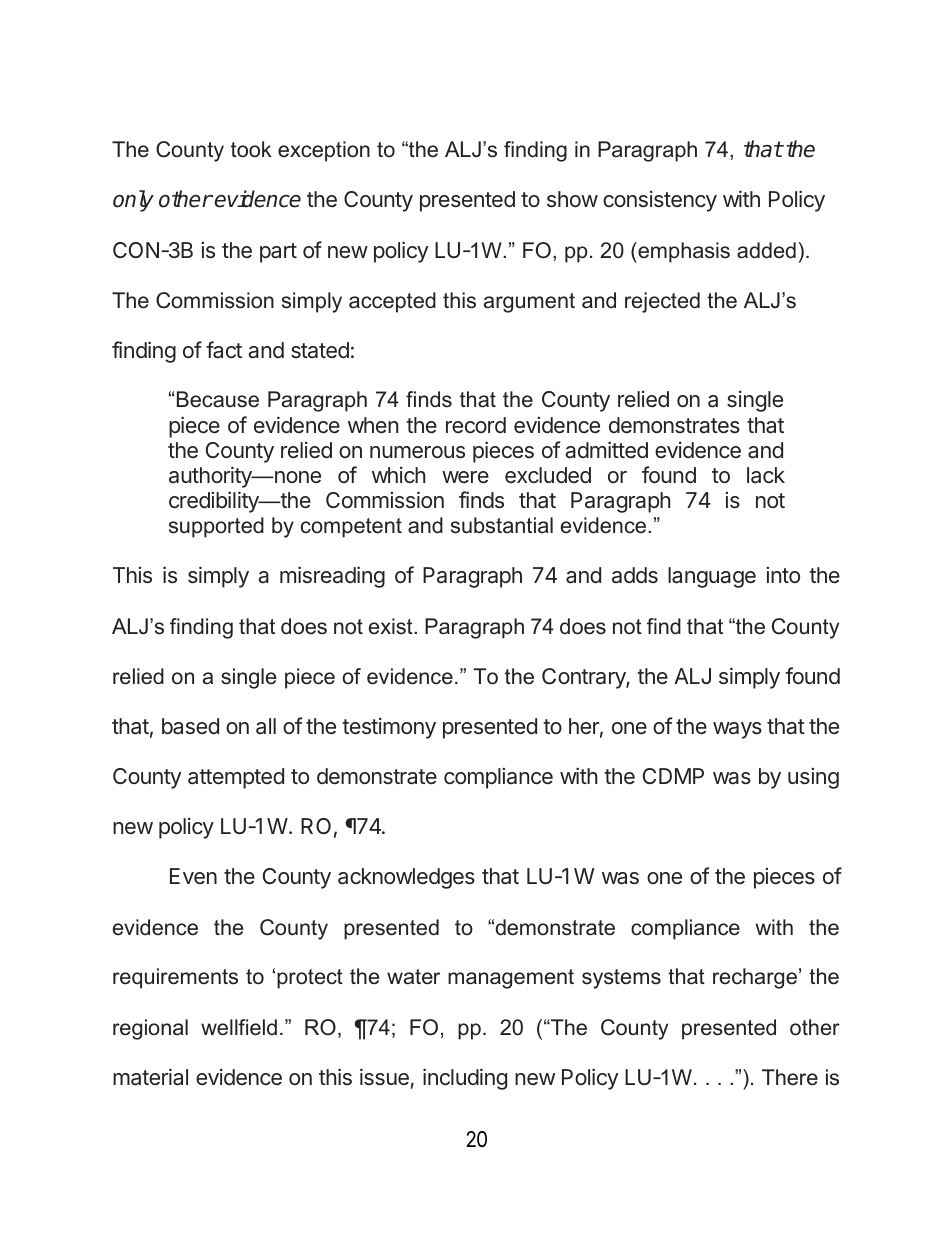  Describe the element at coordinates (737, 730) in the screenshot. I see `ways` at that location.
